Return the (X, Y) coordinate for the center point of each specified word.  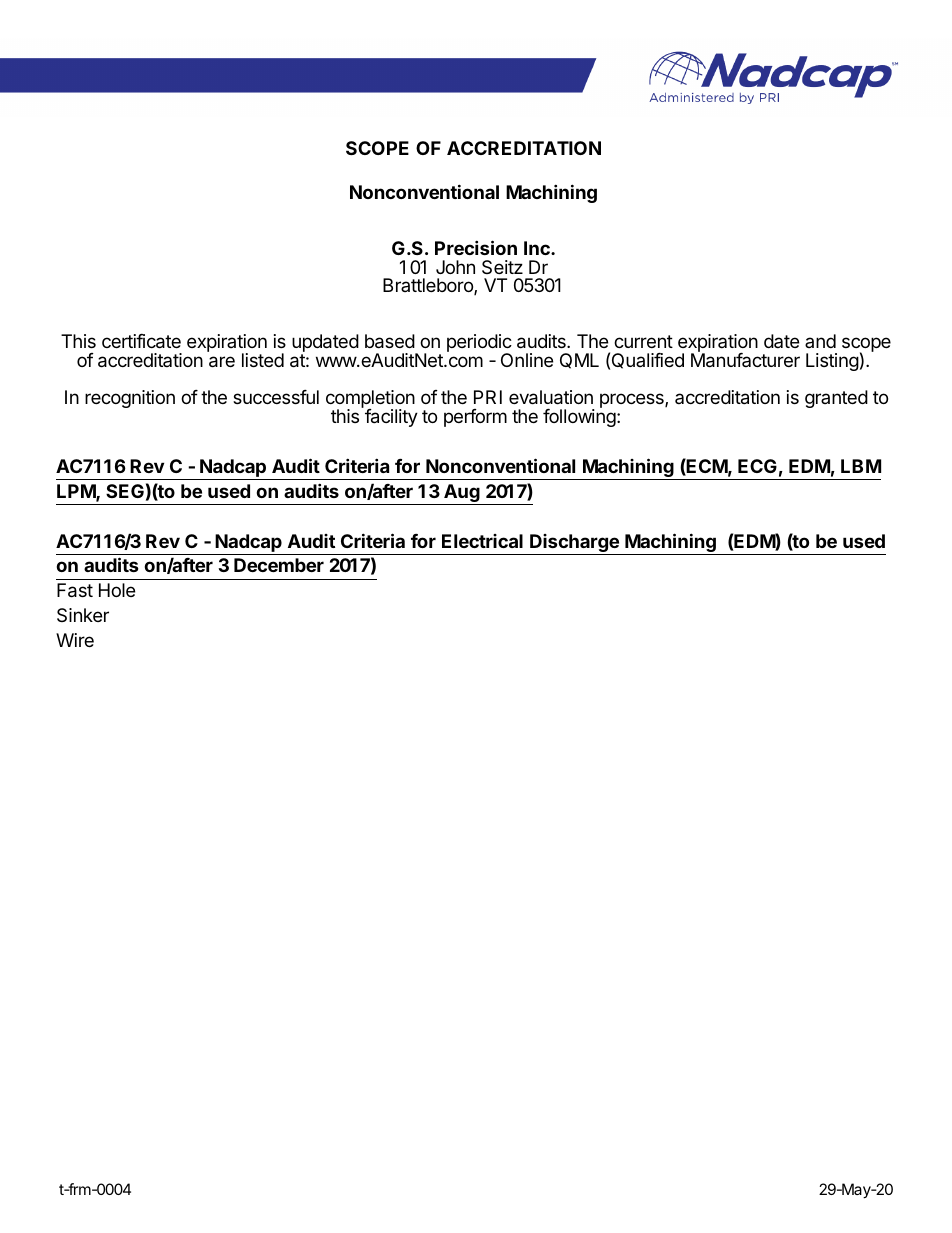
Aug (462, 494)
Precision (476, 247)
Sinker (83, 615)
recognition (130, 399)
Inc (538, 248)
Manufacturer (745, 359)
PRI (488, 397)
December (279, 565)
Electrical (482, 541)
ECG (757, 466)
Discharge (574, 544)
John (455, 267)
